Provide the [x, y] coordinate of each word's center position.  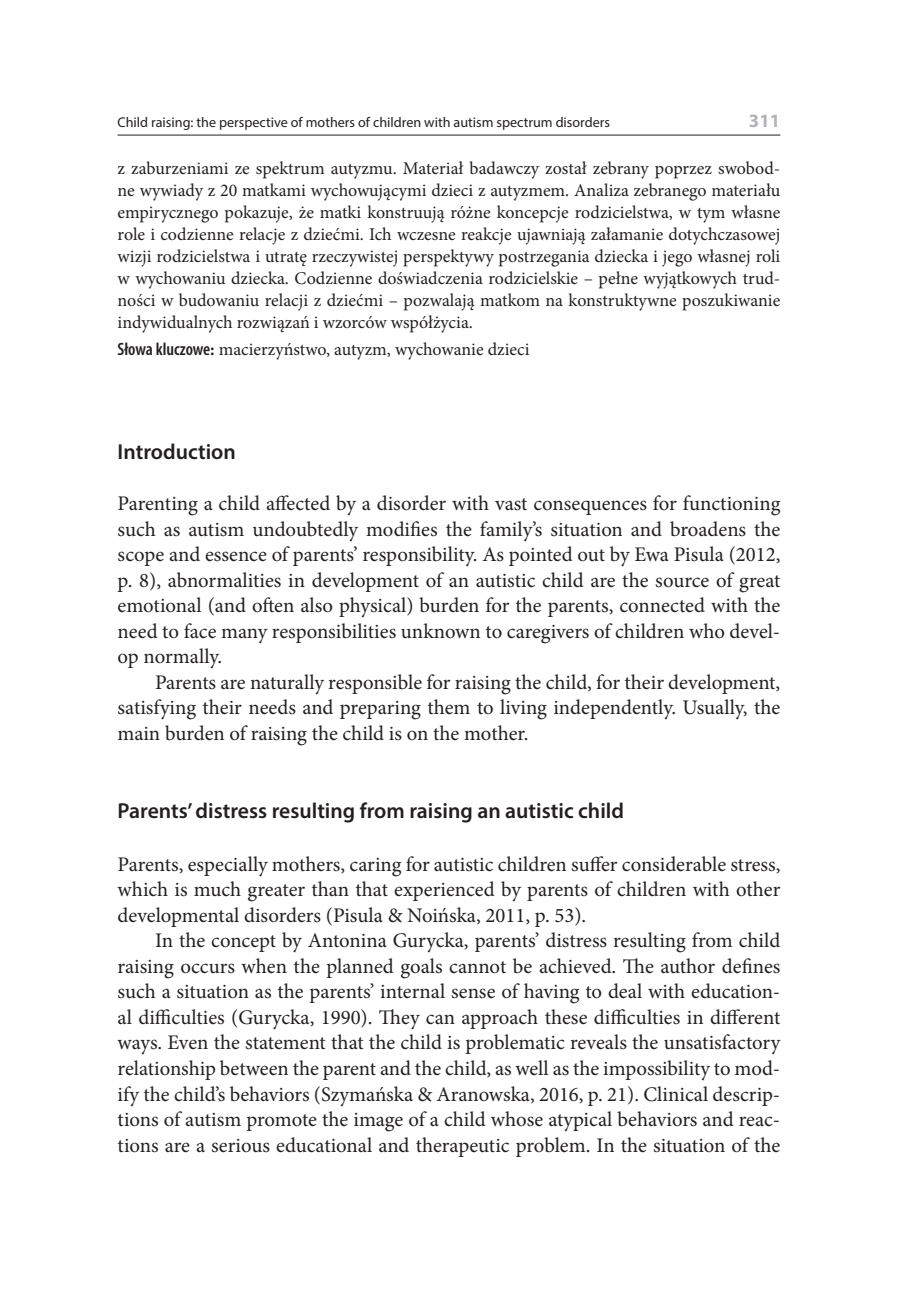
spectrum [524, 124]
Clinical [676, 1094]
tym [711, 215]
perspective [254, 123]
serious [240, 1146]
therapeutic [462, 1147]
